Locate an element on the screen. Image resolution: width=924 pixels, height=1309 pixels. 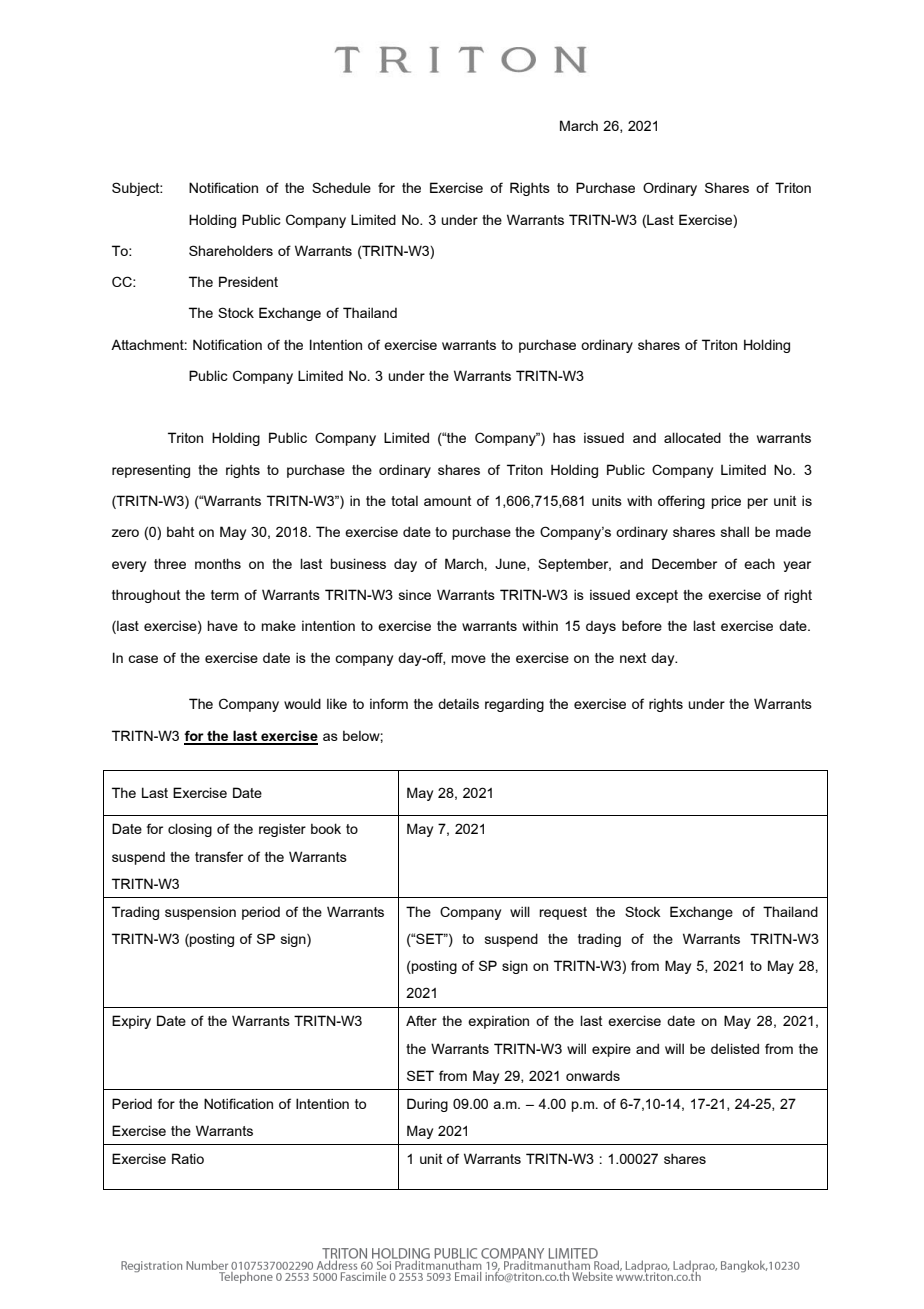
Expiry is located at coordinates (131, 1022).
